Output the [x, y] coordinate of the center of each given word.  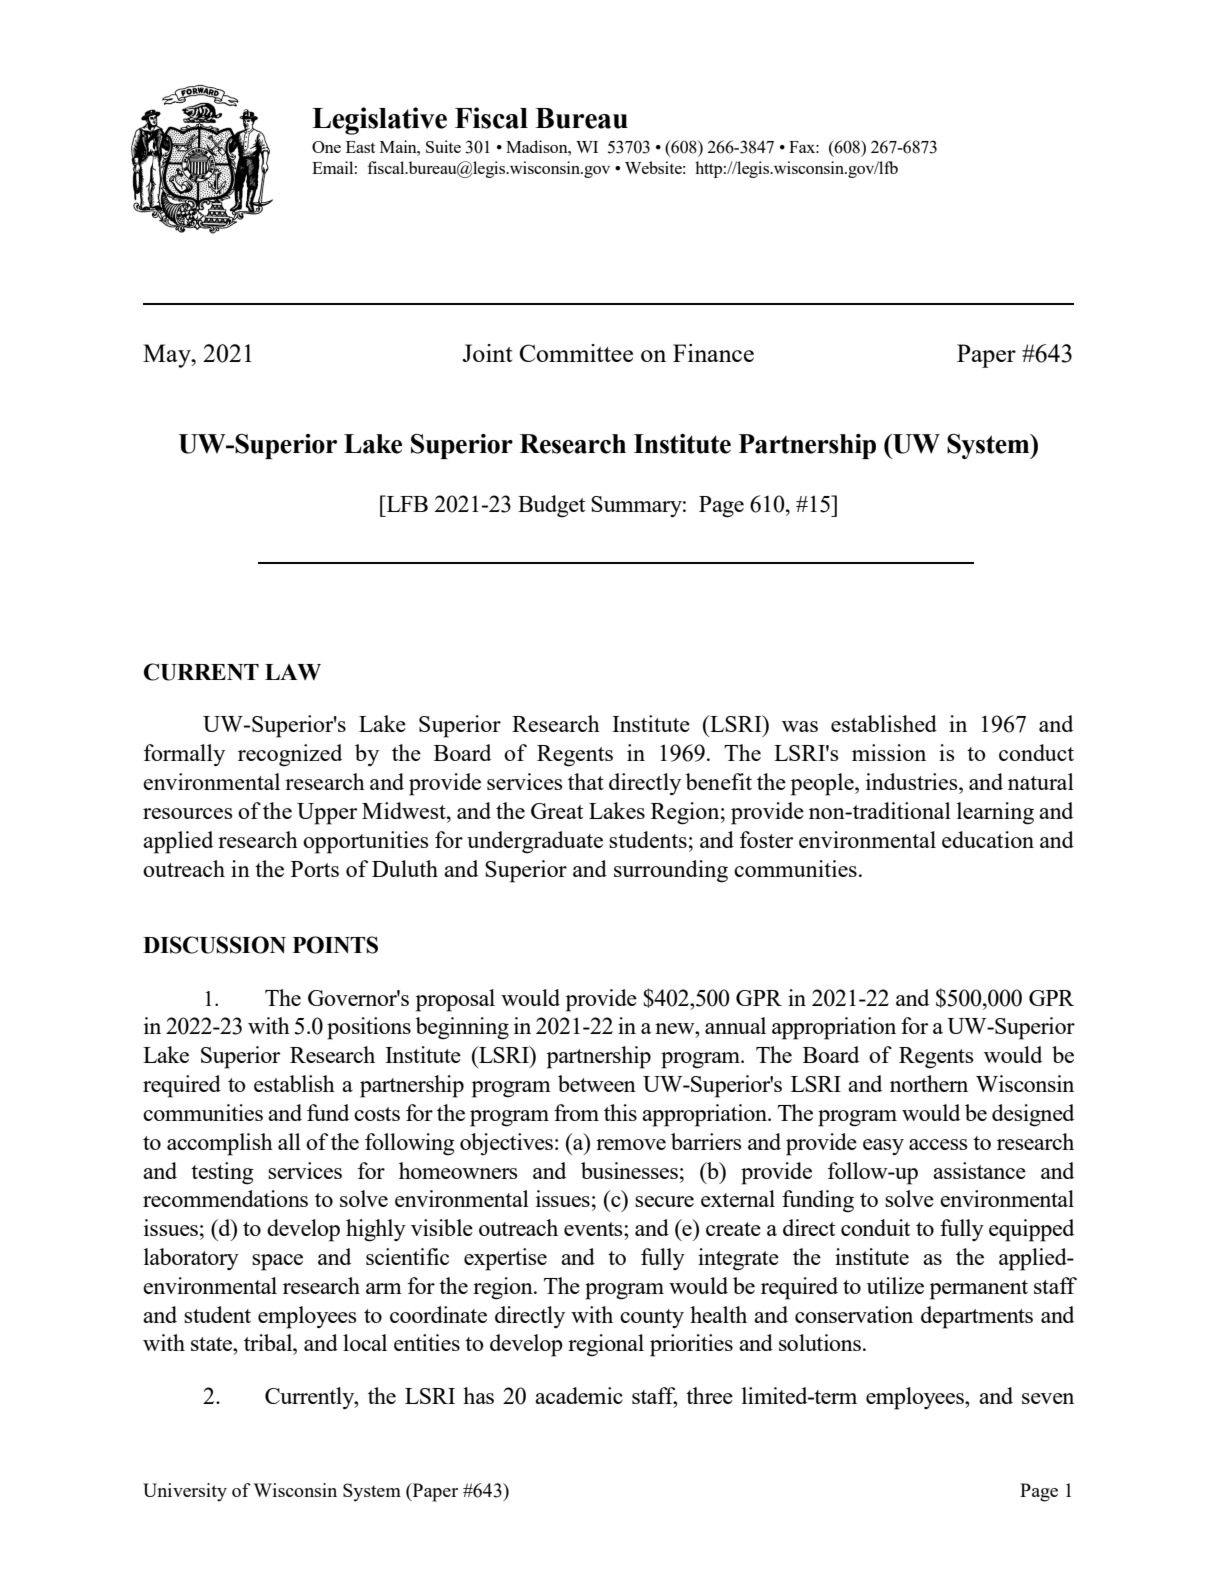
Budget [551, 506]
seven [1048, 1398]
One [326, 147]
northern [929, 1083]
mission [889, 752]
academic [579, 1395]
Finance [713, 353]
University [185, 1492]
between [597, 1083]
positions [369, 1028]
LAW [293, 672]
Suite [443, 146]
